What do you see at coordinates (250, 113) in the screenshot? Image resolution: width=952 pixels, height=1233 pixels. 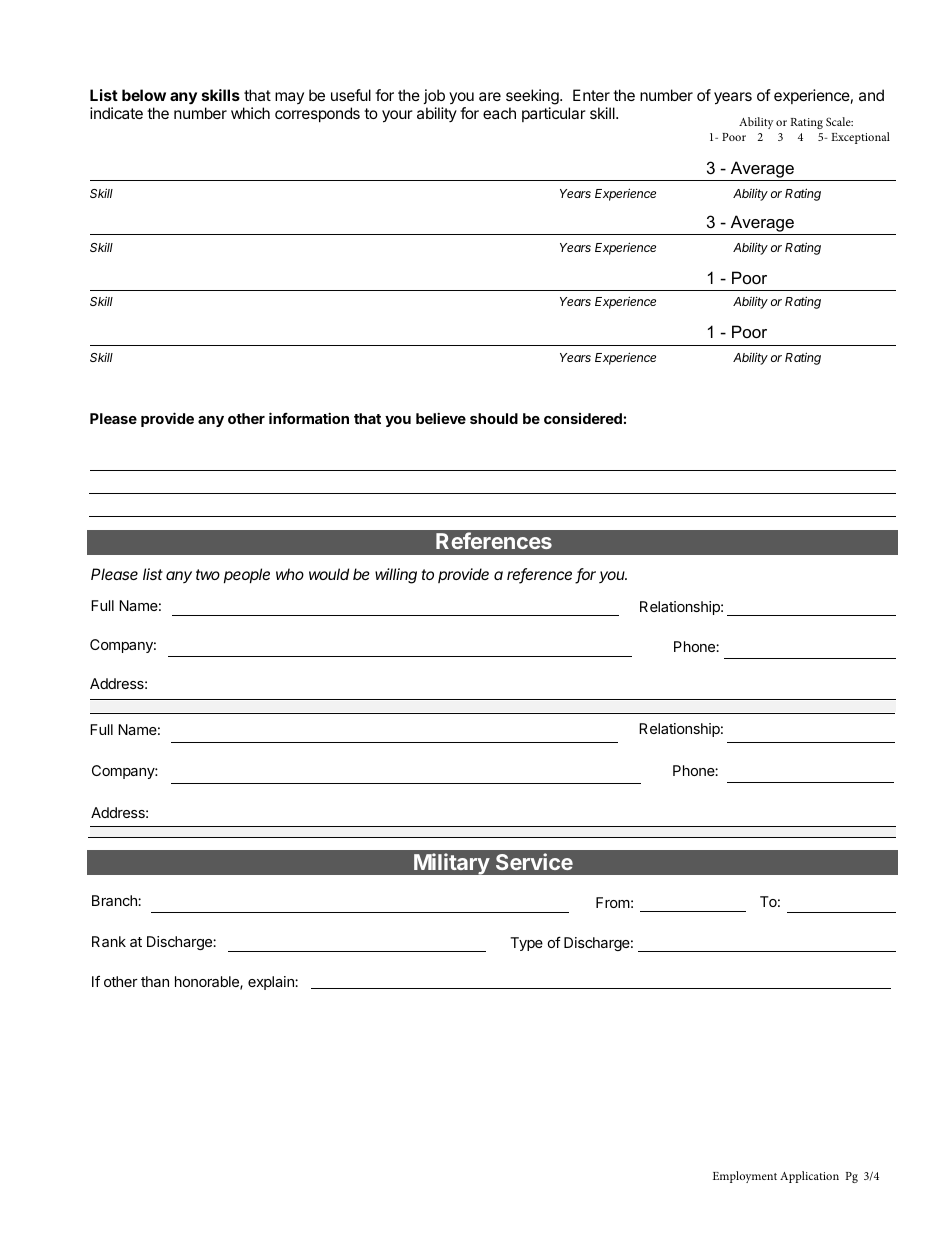 I see `which` at bounding box center [250, 113].
